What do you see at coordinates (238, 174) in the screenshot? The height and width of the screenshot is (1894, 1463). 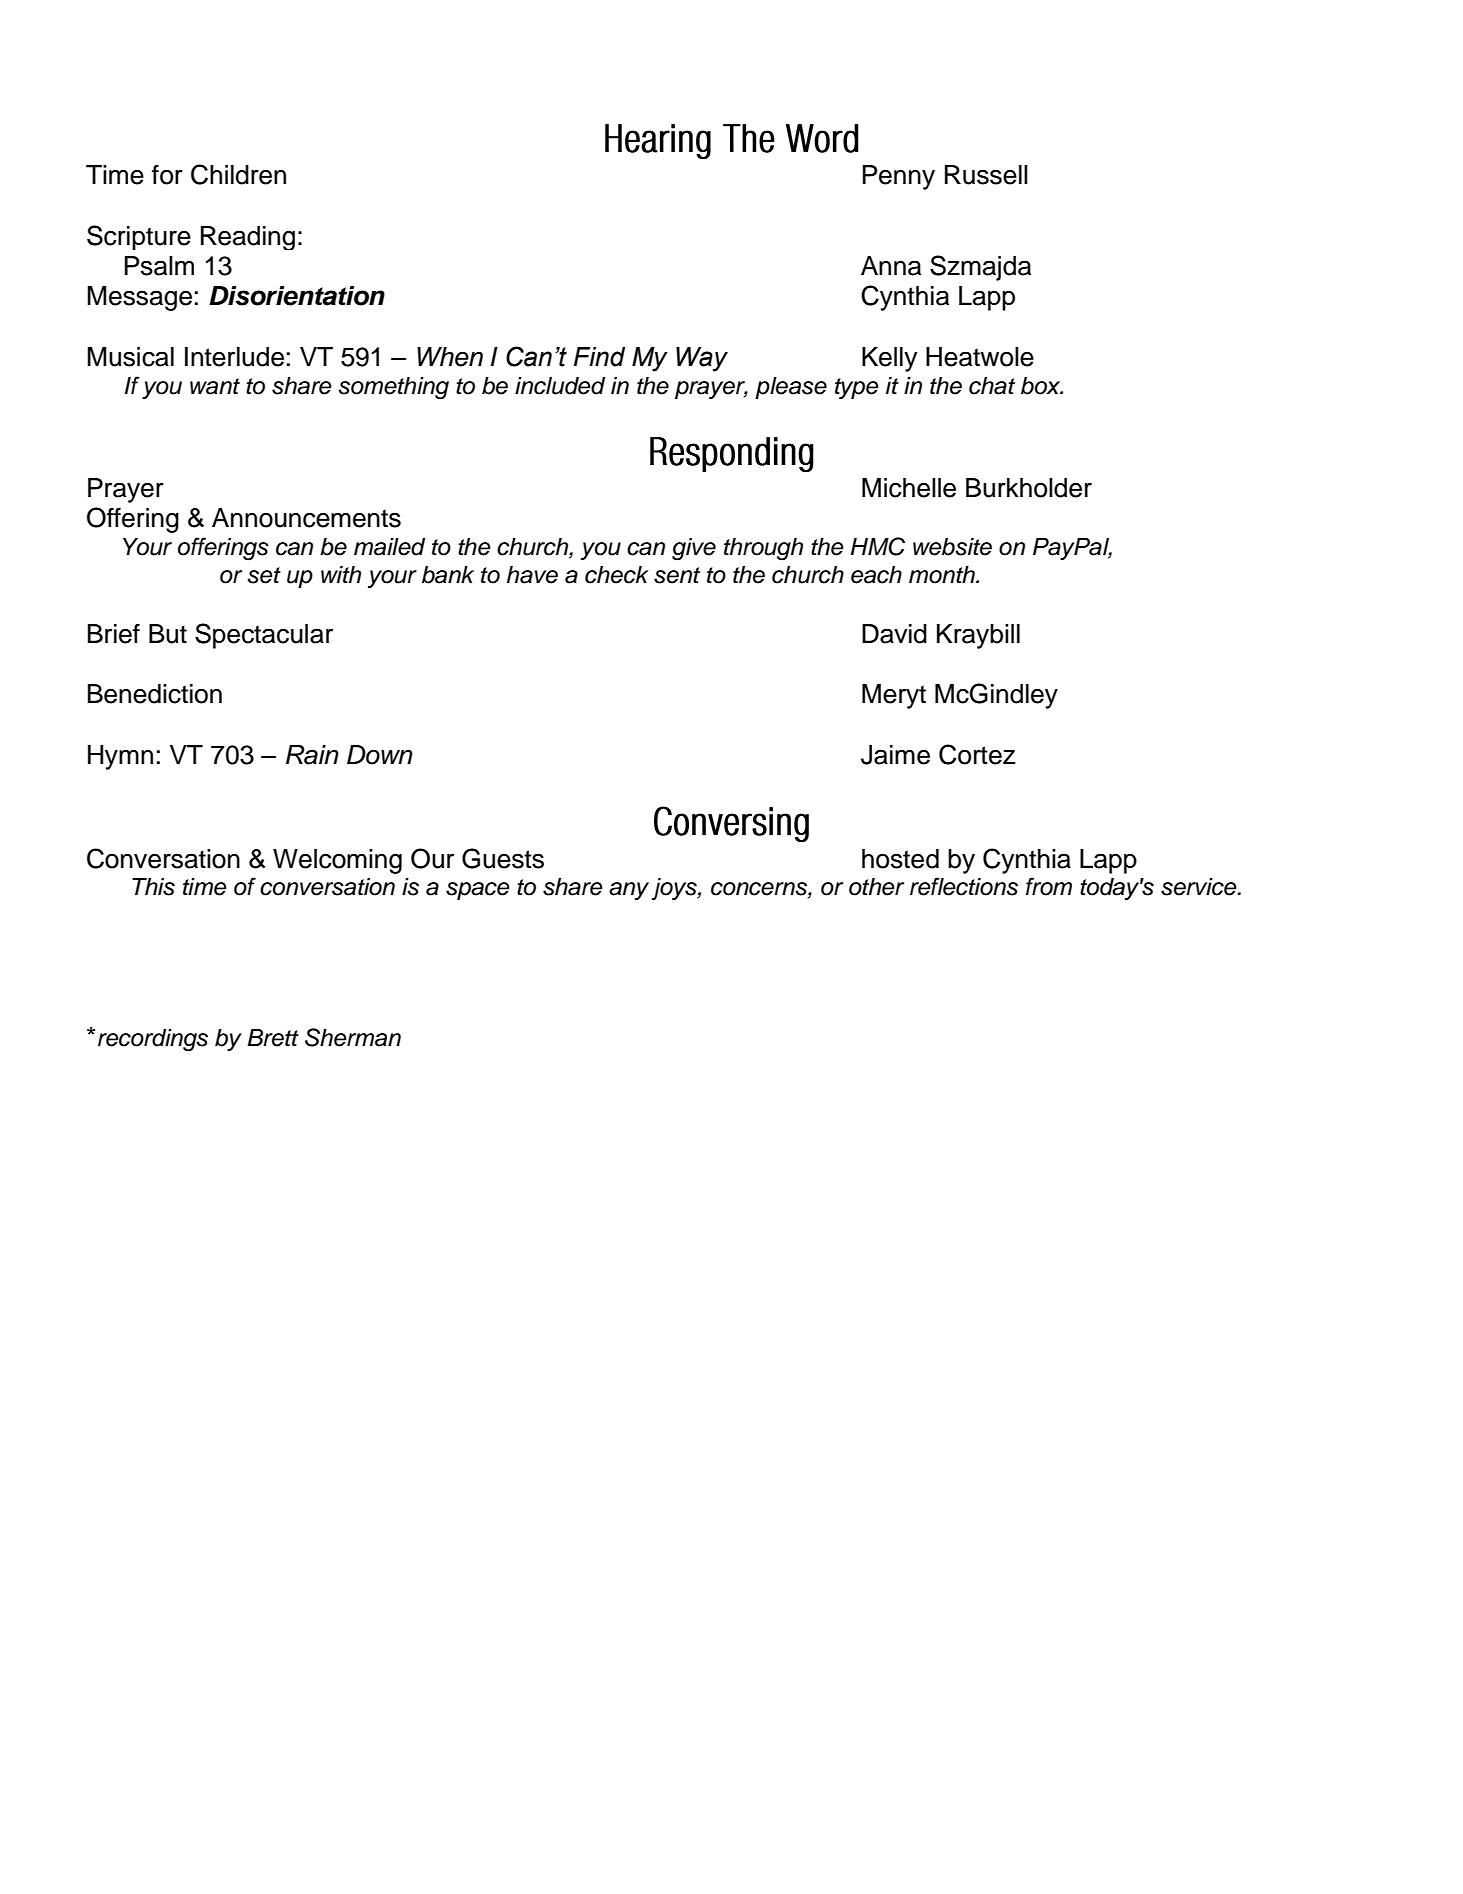 I see `Children` at bounding box center [238, 174].
